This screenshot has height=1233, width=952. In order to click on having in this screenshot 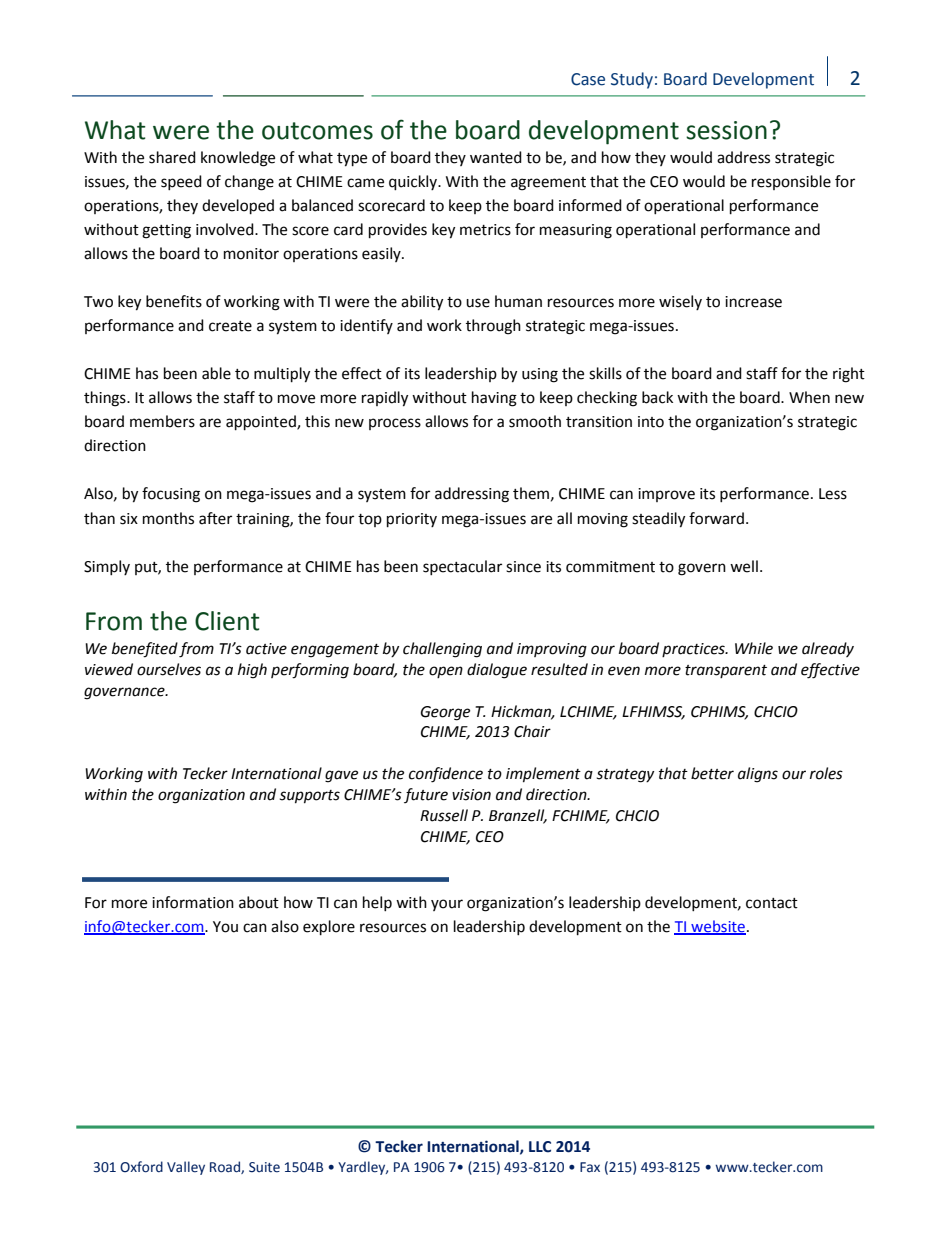, I will do `click(494, 399)`.
